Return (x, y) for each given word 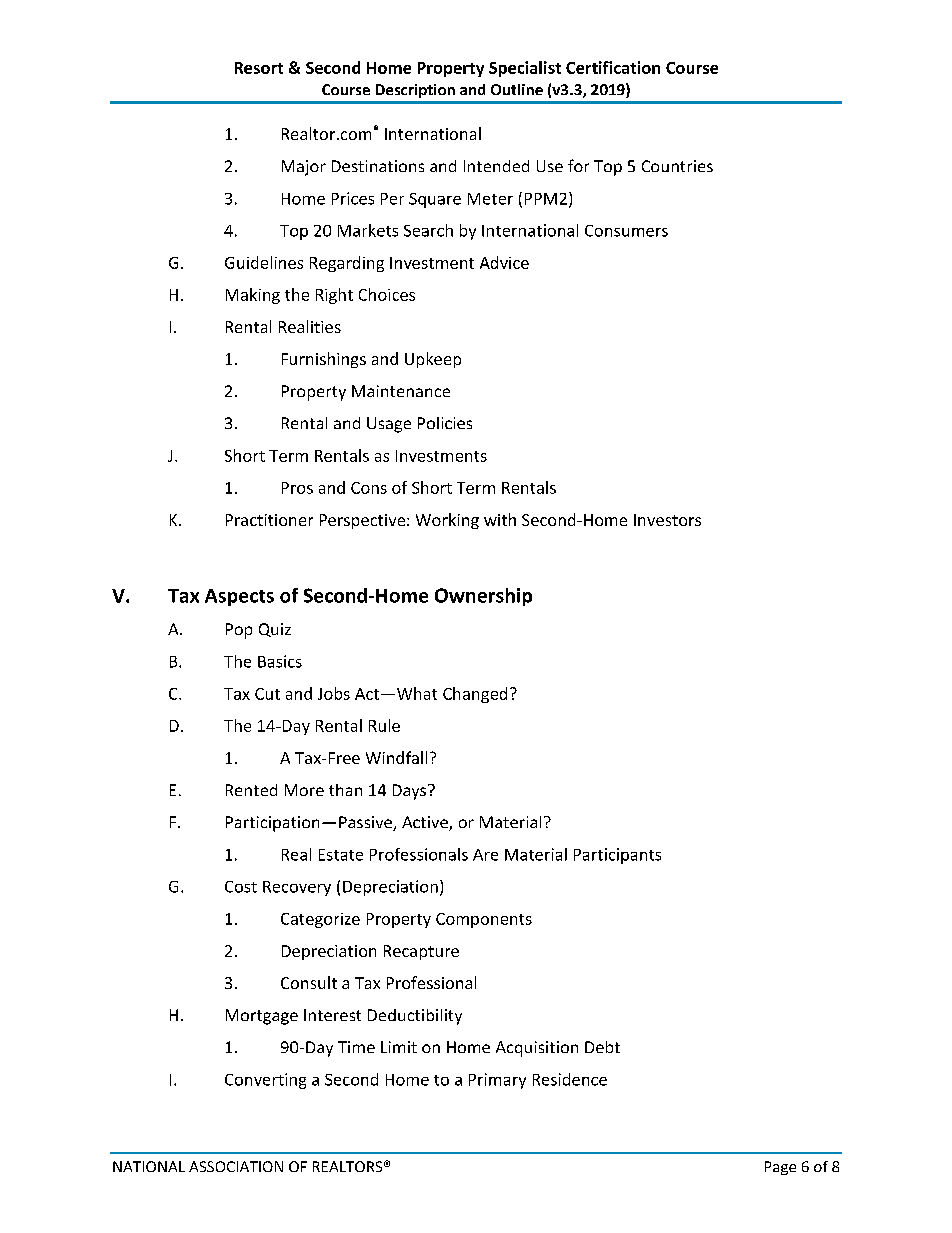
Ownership (483, 597)
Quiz (275, 630)
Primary (497, 1081)
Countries (677, 166)
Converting (265, 1081)
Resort (259, 68)
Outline (517, 89)
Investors (667, 520)
